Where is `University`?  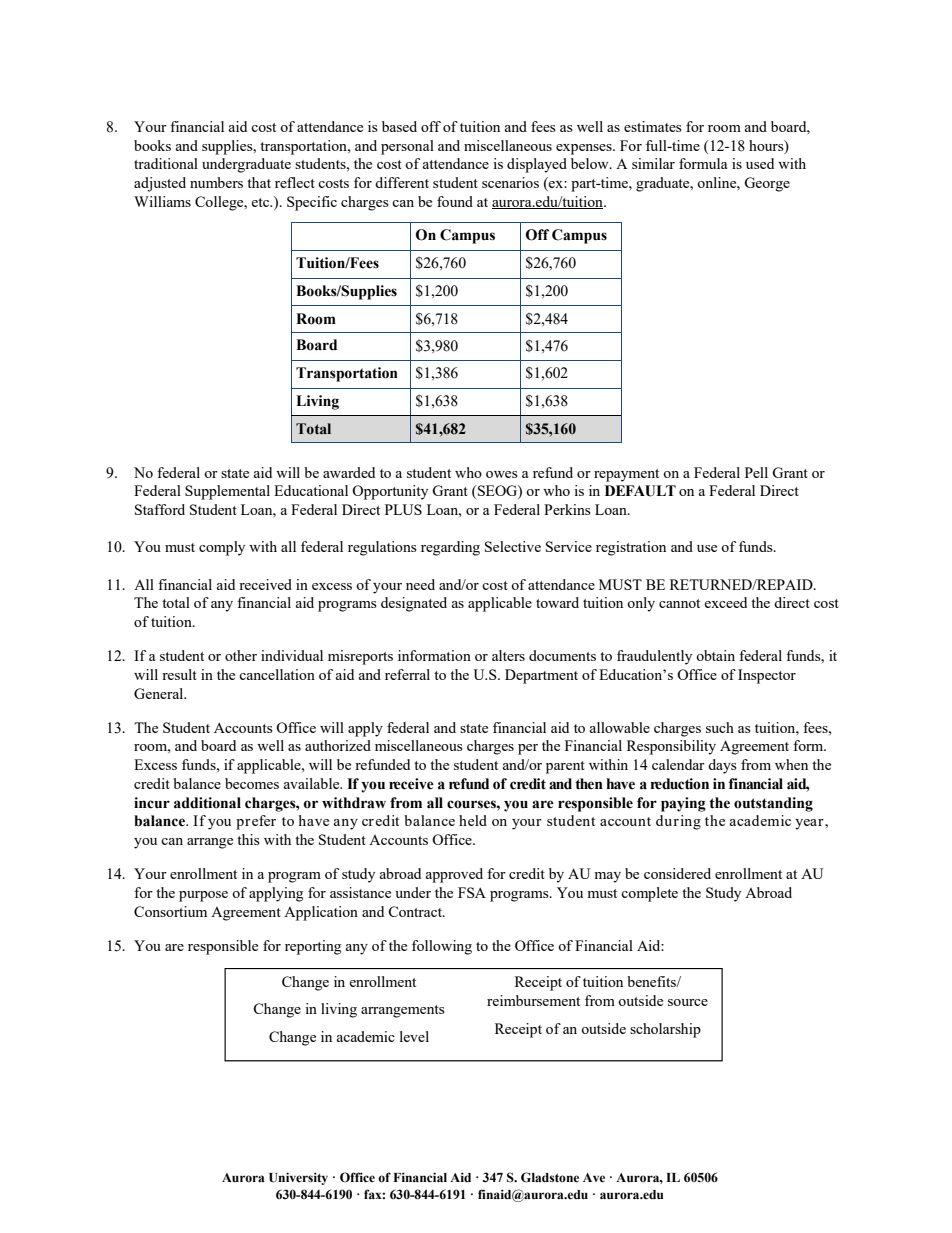 University is located at coordinates (298, 1178).
